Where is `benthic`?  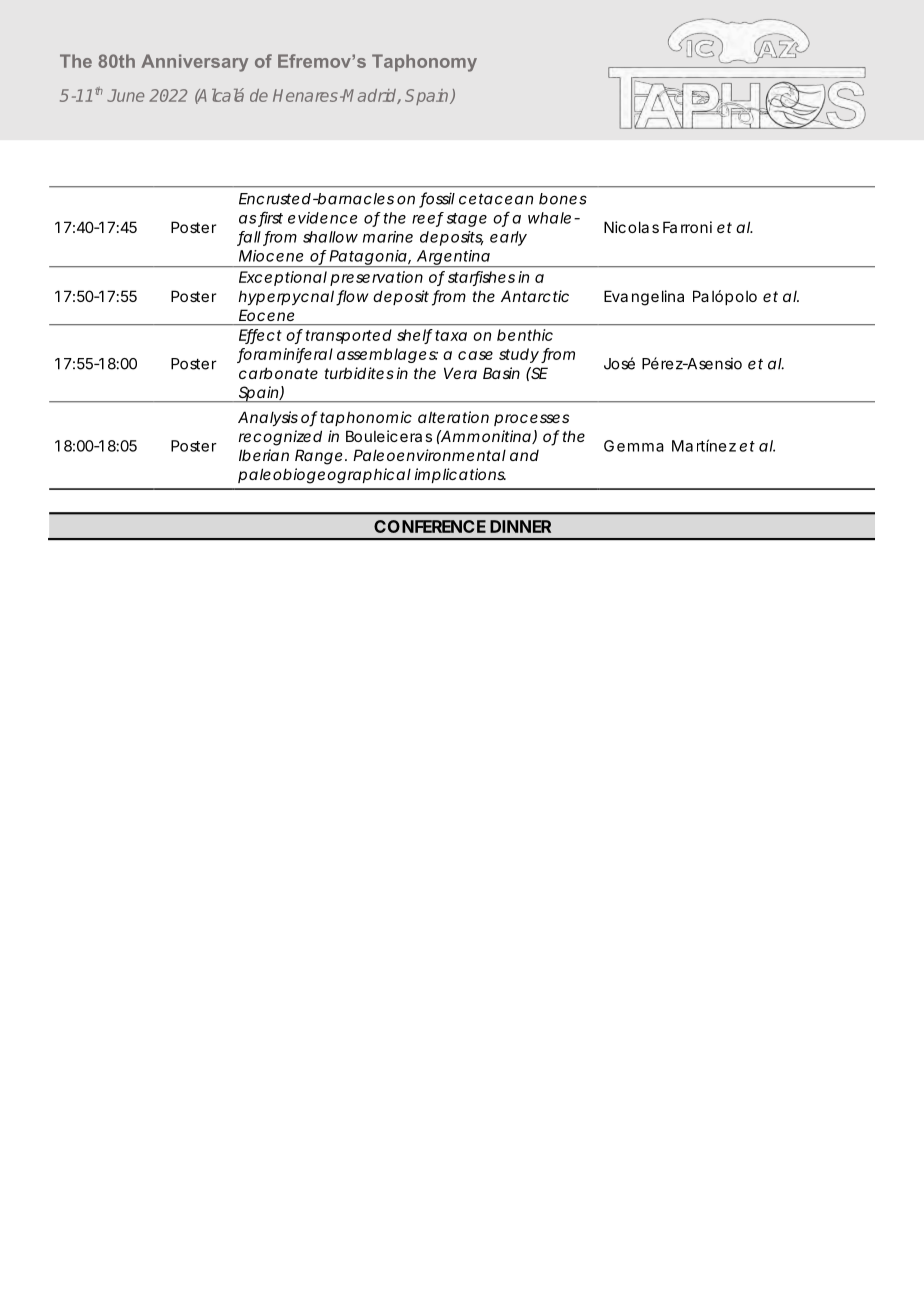
benthic is located at coordinates (525, 335).
